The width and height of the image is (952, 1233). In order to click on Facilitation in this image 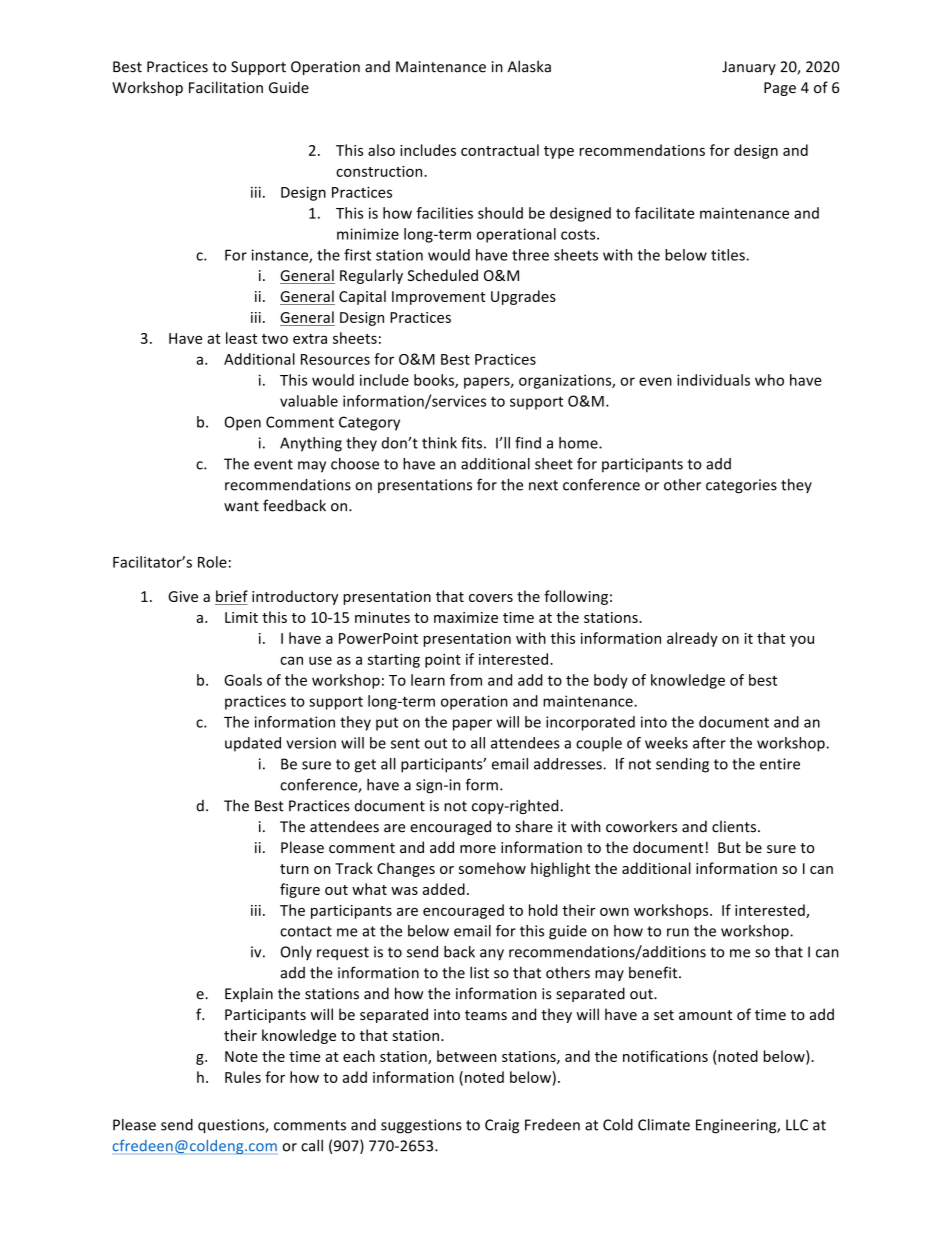, I will do `click(226, 87)`.
